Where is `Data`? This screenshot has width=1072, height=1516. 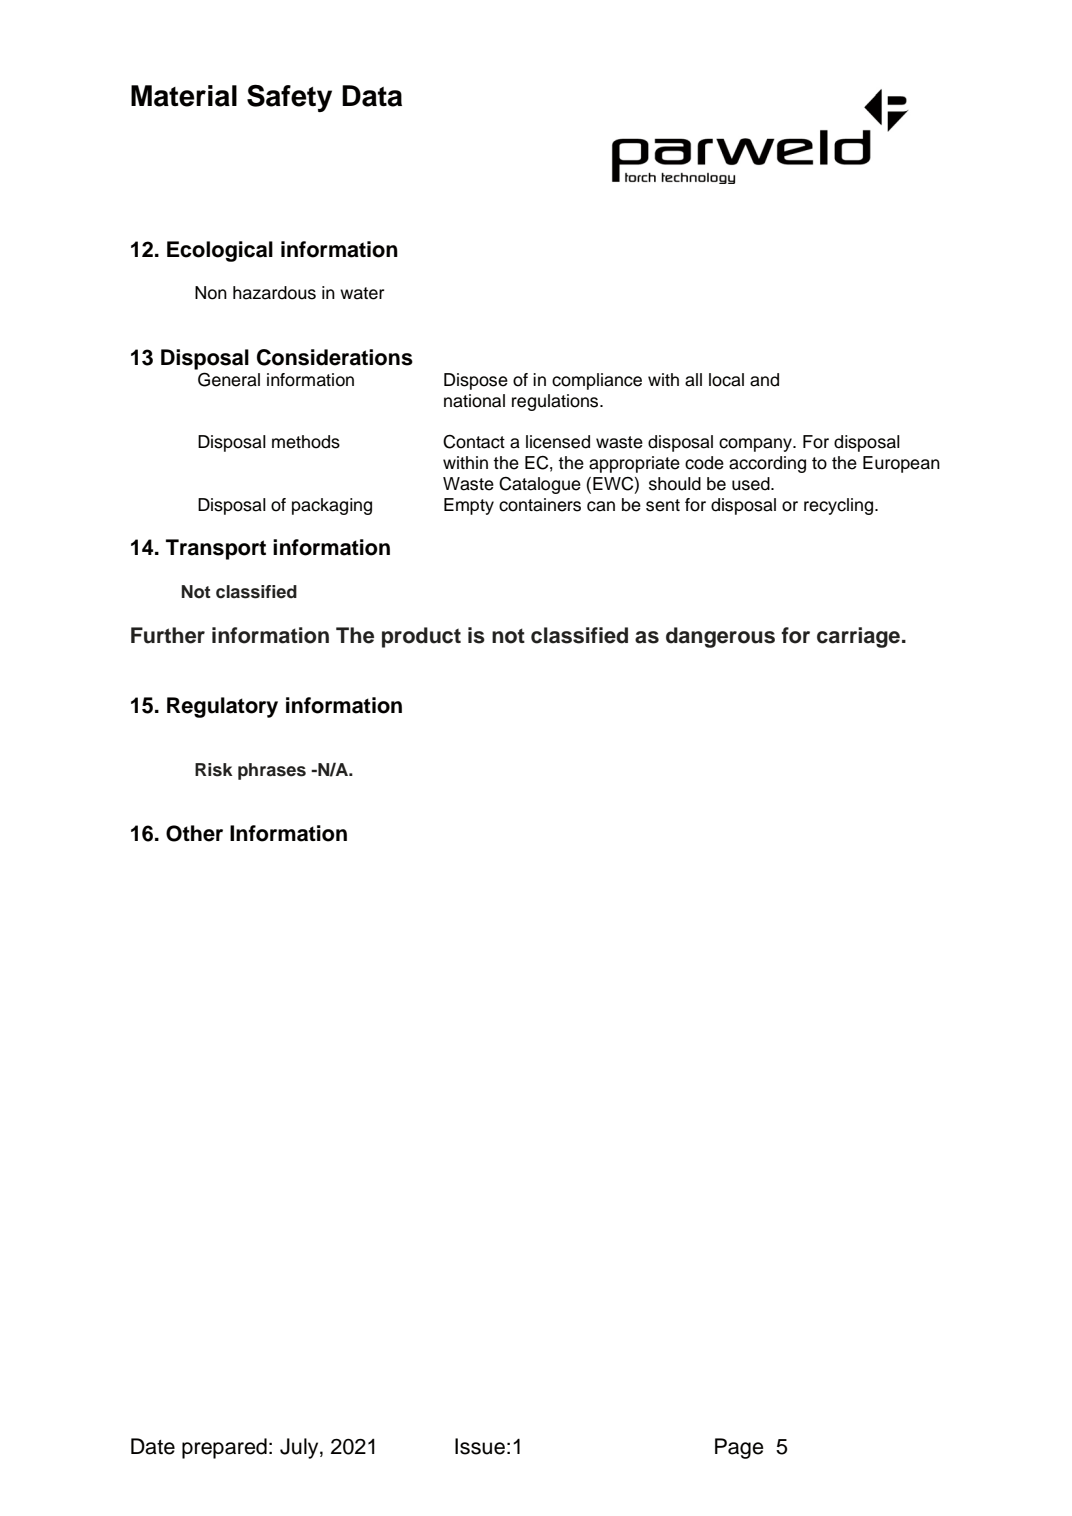 Data is located at coordinates (372, 96).
